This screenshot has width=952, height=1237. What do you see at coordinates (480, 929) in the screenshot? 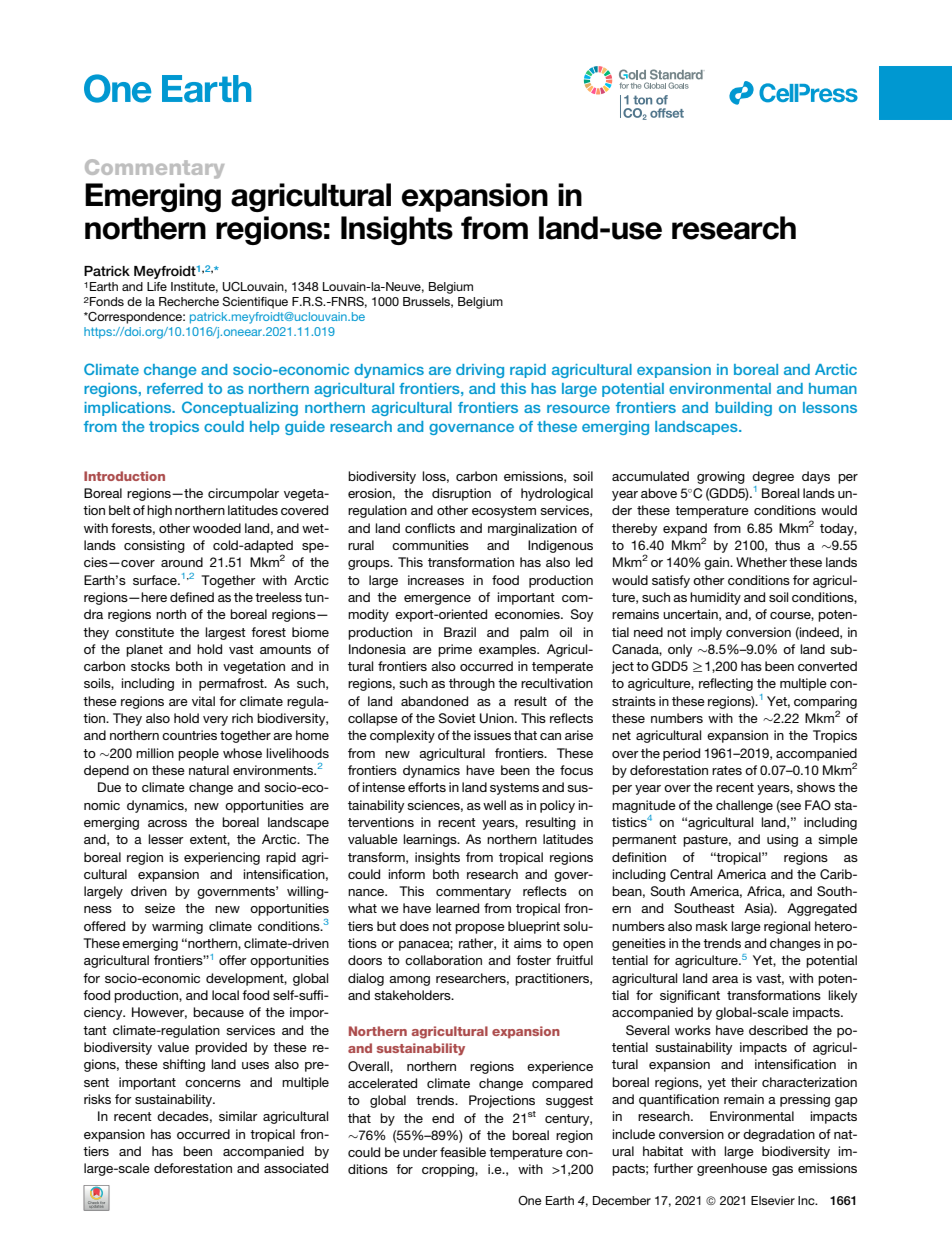
I see `propose` at bounding box center [480, 929].
